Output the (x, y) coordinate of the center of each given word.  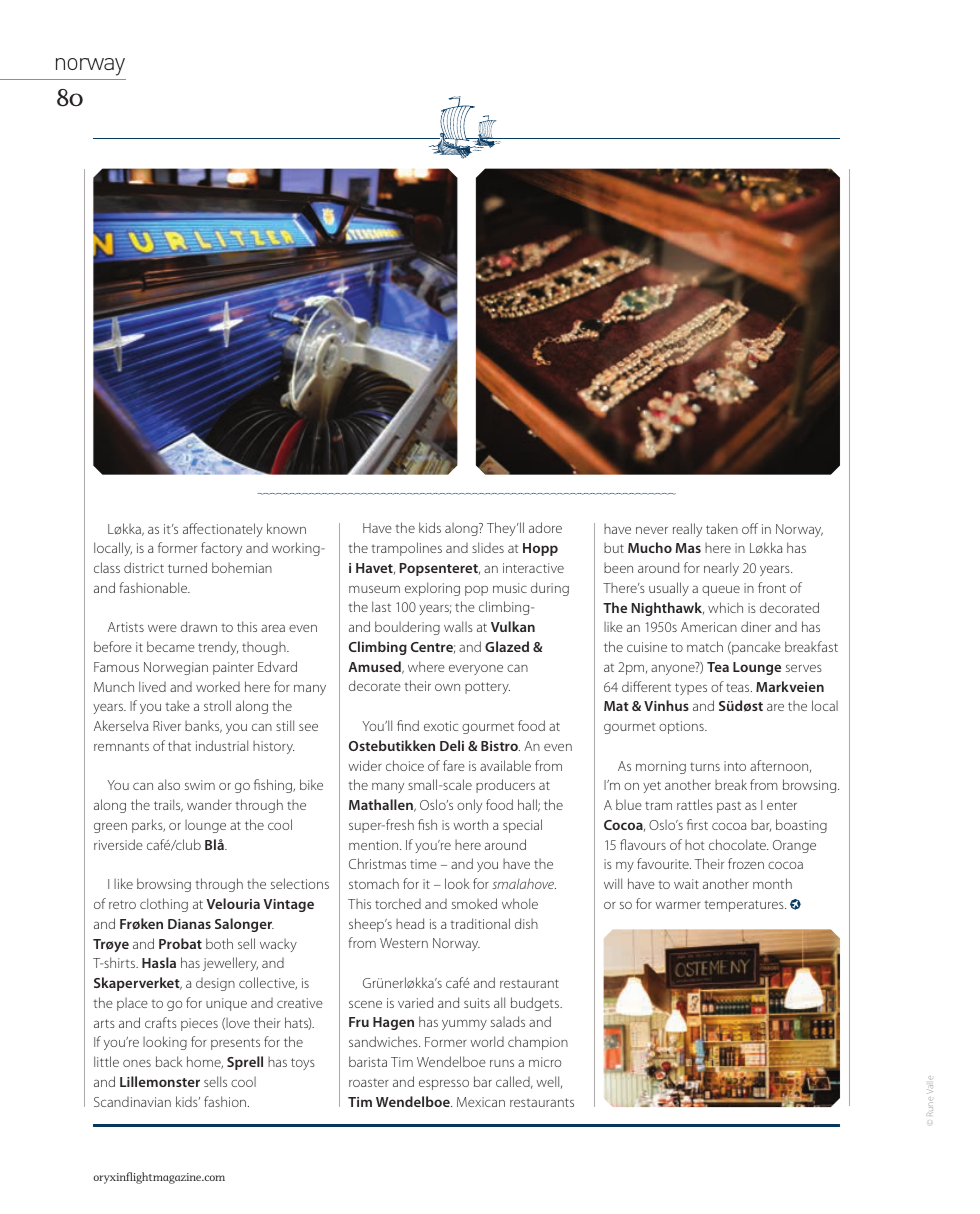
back (169, 1061)
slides (488, 547)
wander (209, 804)
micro (545, 1062)
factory (221, 549)
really (687, 530)
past (729, 807)
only (469, 806)
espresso (444, 1085)
